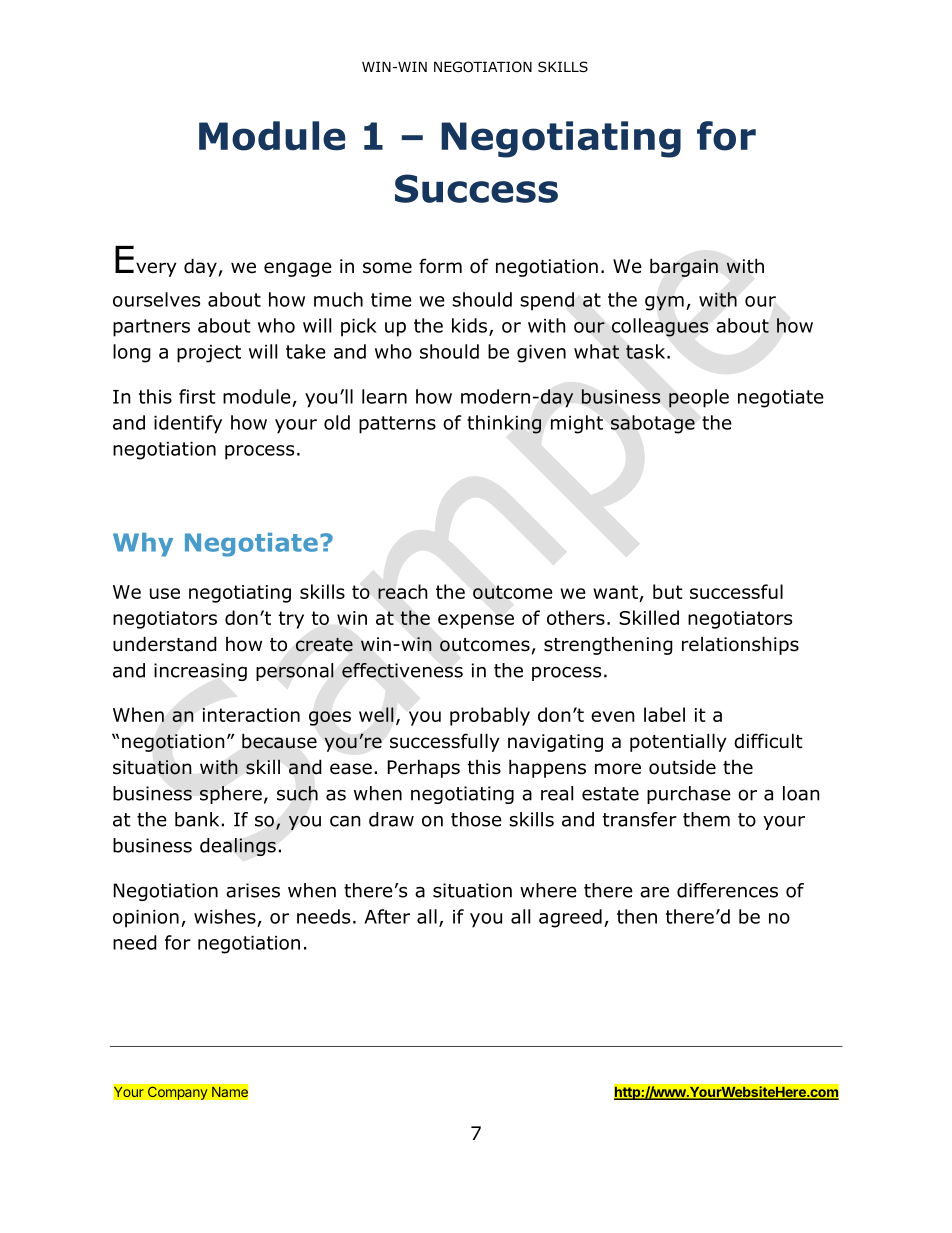  Describe the element at coordinates (727, 890) in the page. I see `differences` at that location.
